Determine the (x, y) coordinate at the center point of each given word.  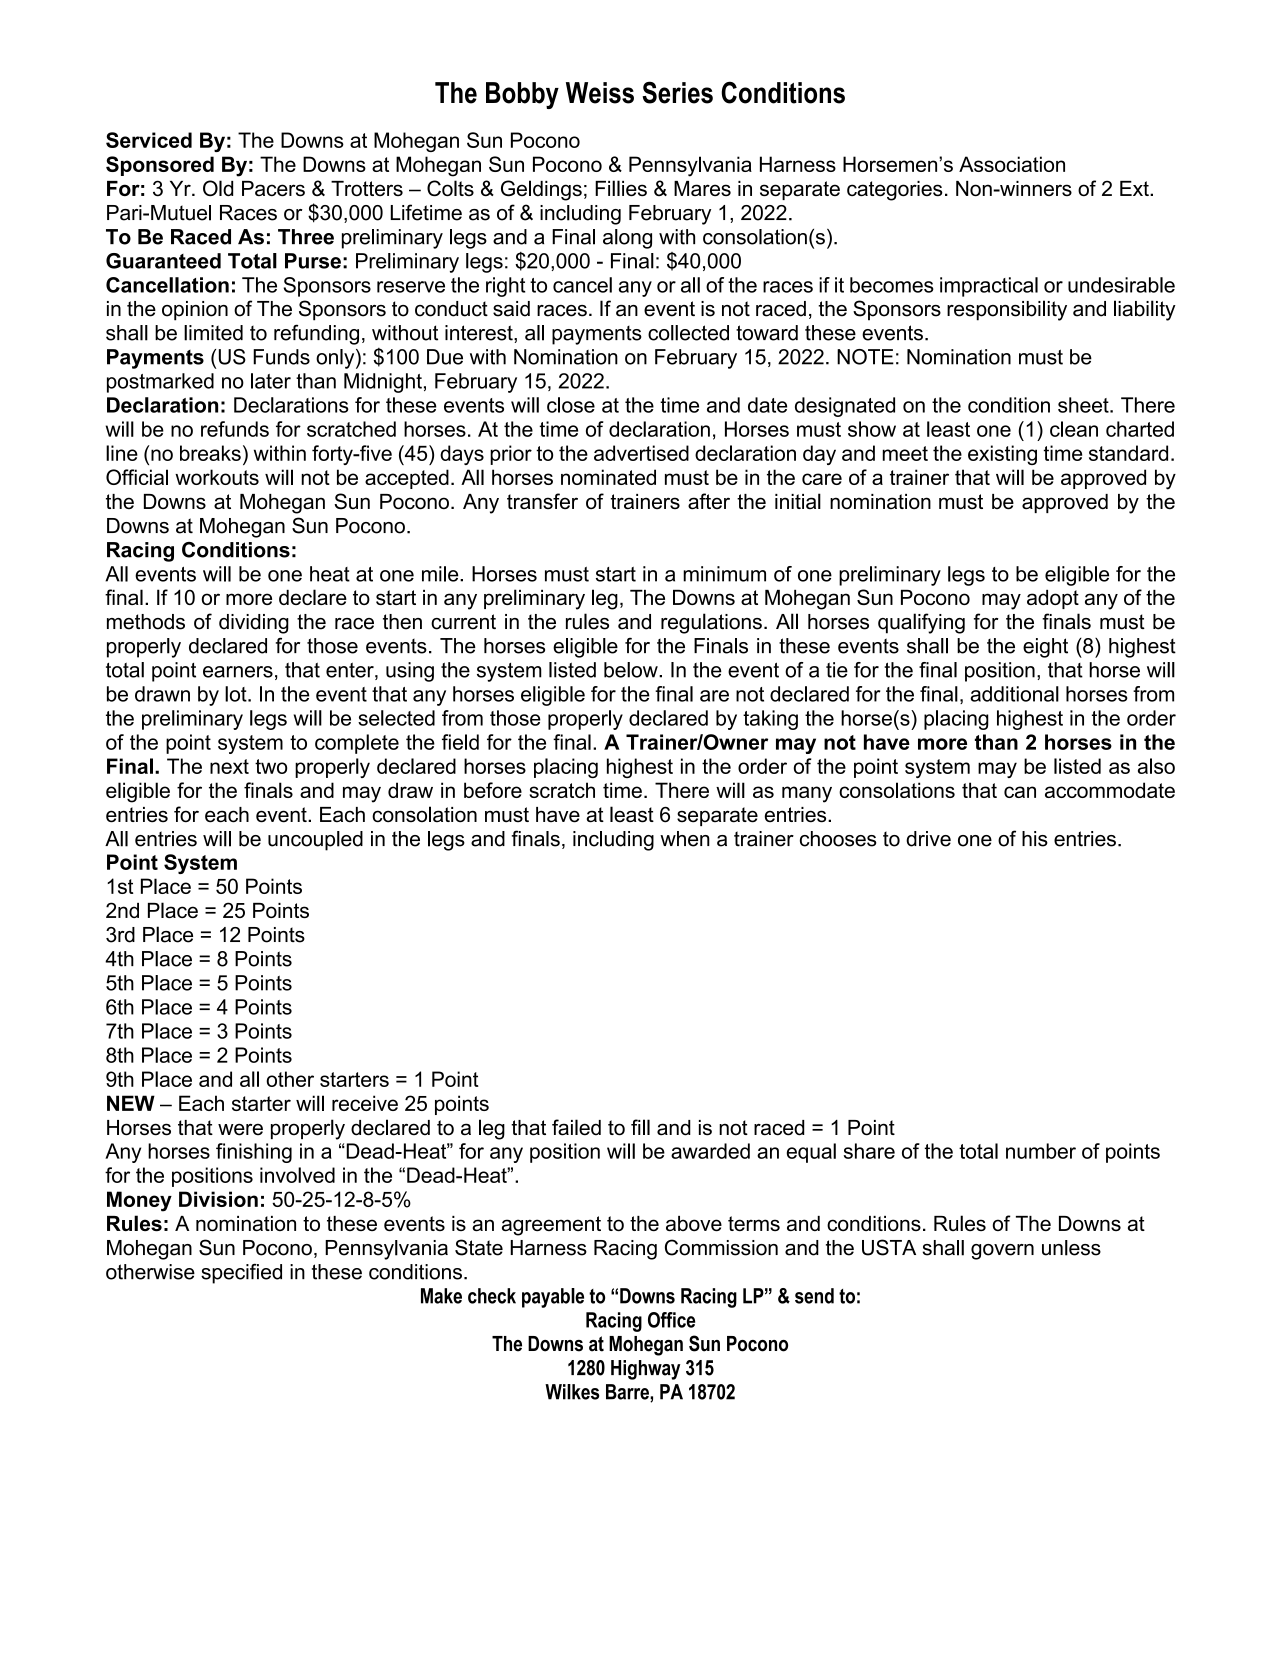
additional (1014, 694)
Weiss (600, 93)
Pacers (273, 188)
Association (1012, 164)
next (229, 766)
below (632, 670)
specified (241, 1274)
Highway (645, 1370)
